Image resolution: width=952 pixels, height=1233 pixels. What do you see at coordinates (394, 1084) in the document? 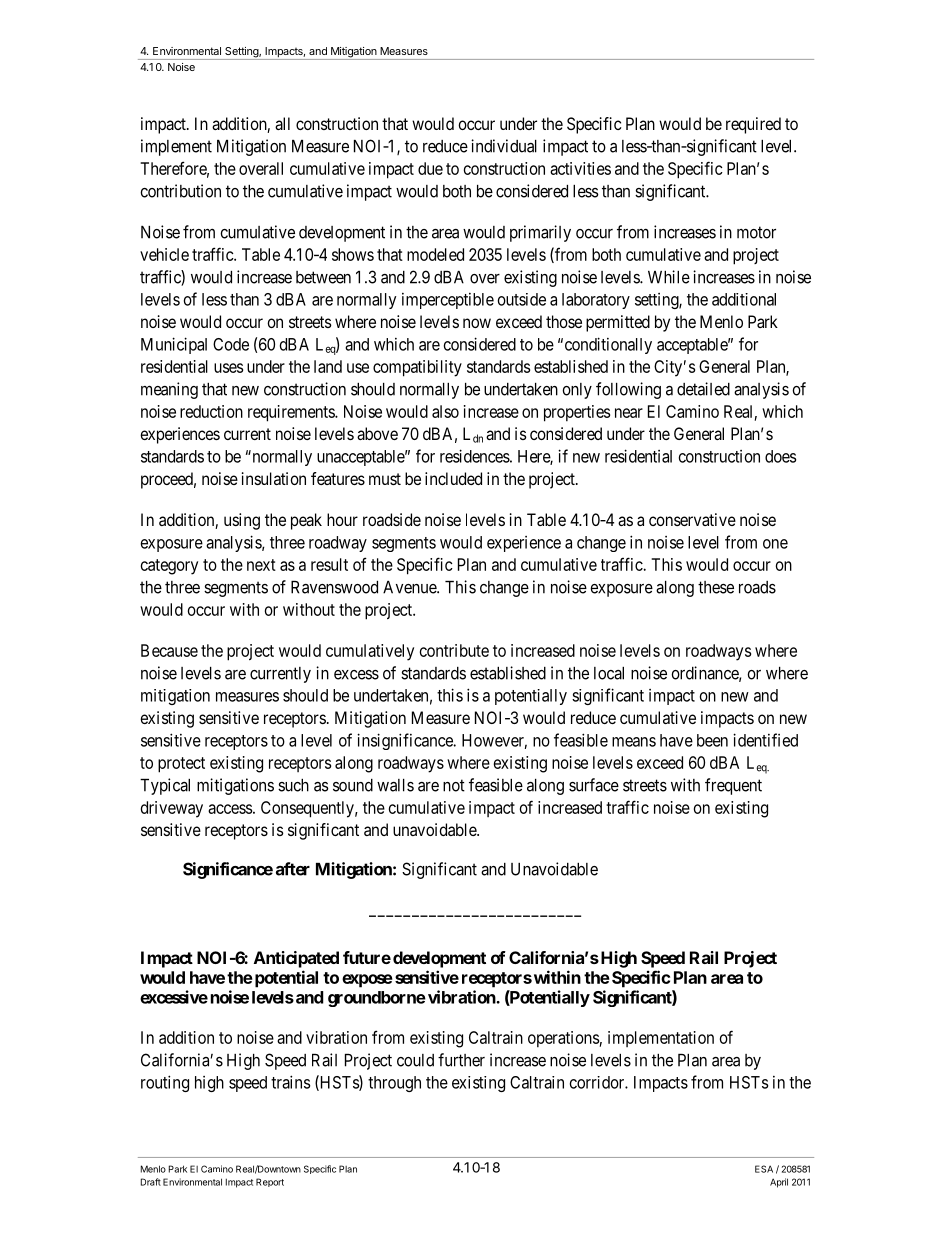
I see `through` at bounding box center [394, 1084].
